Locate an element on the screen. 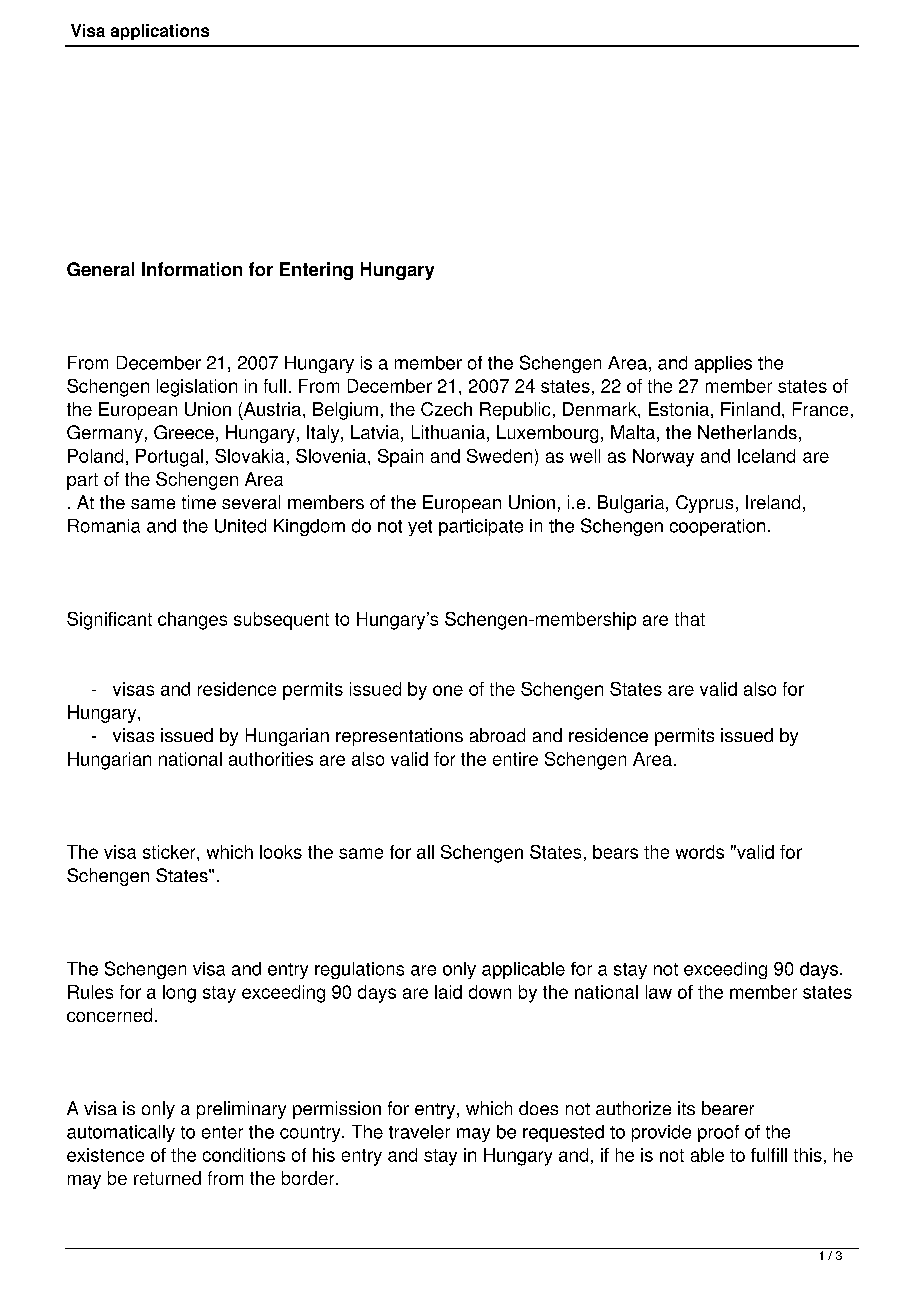 This screenshot has width=924, height=1308. Czech is located at coordinates (446, 409).
